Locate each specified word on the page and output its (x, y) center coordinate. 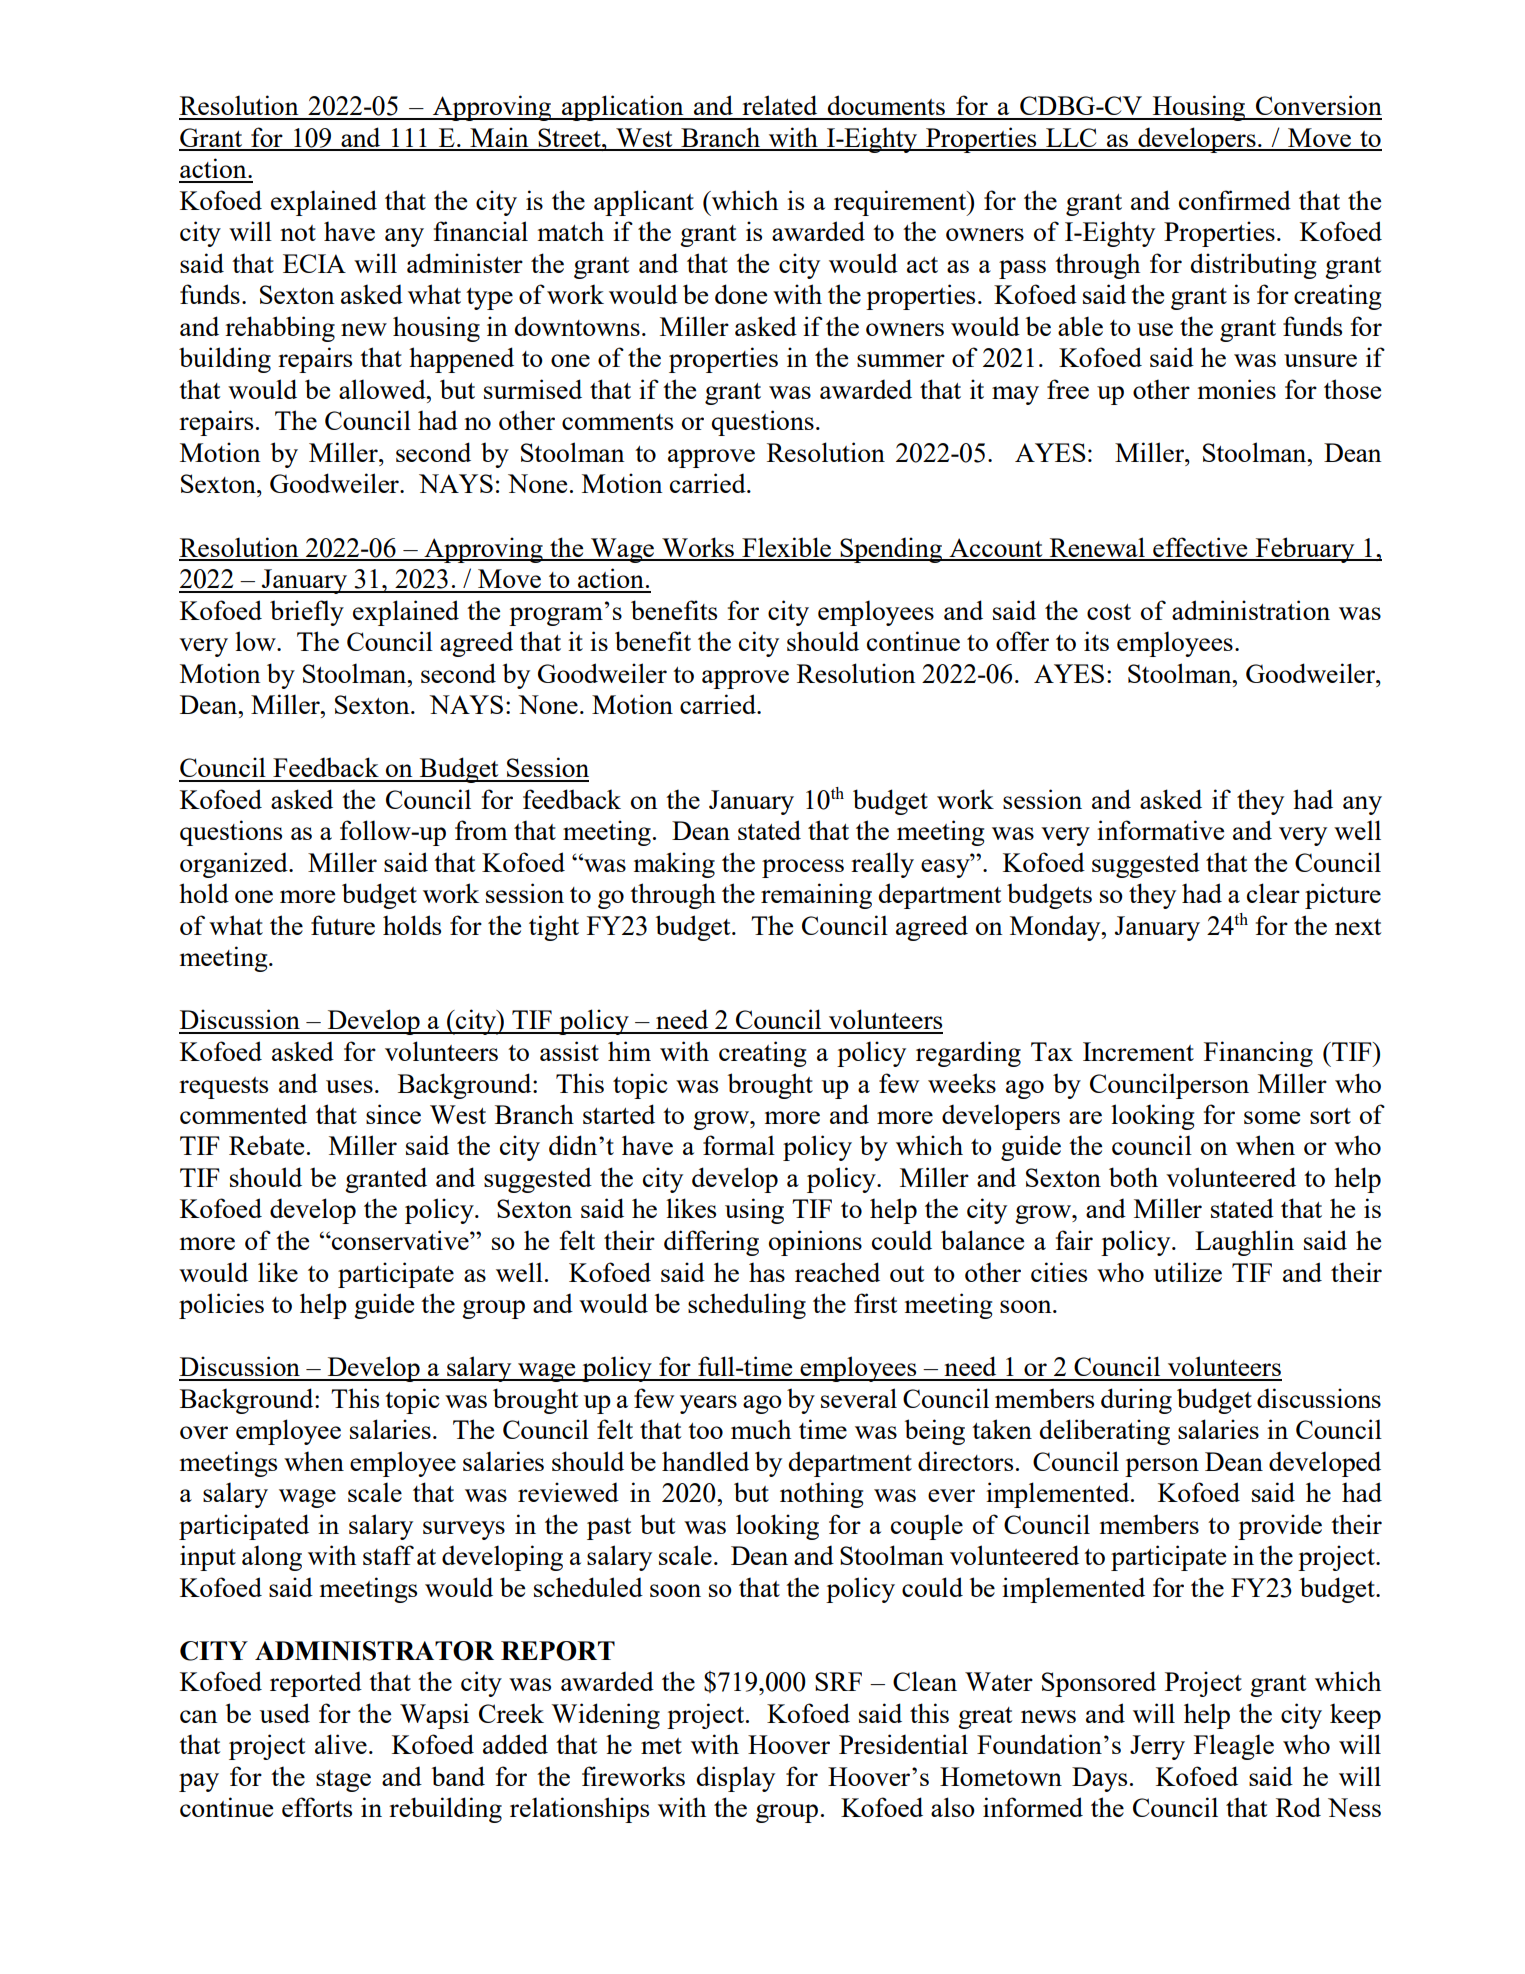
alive (341, 1744)
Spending (891, 550)
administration (1251, 610)
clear (1273, 893)
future (343, 925)
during (1136, 1401)
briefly (307, 613)
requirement (901, 203)
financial (481, 231)
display (735, 1779)
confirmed (1235, 200)
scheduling (747, 1306)
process (803, 868)
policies (221, 1306)
